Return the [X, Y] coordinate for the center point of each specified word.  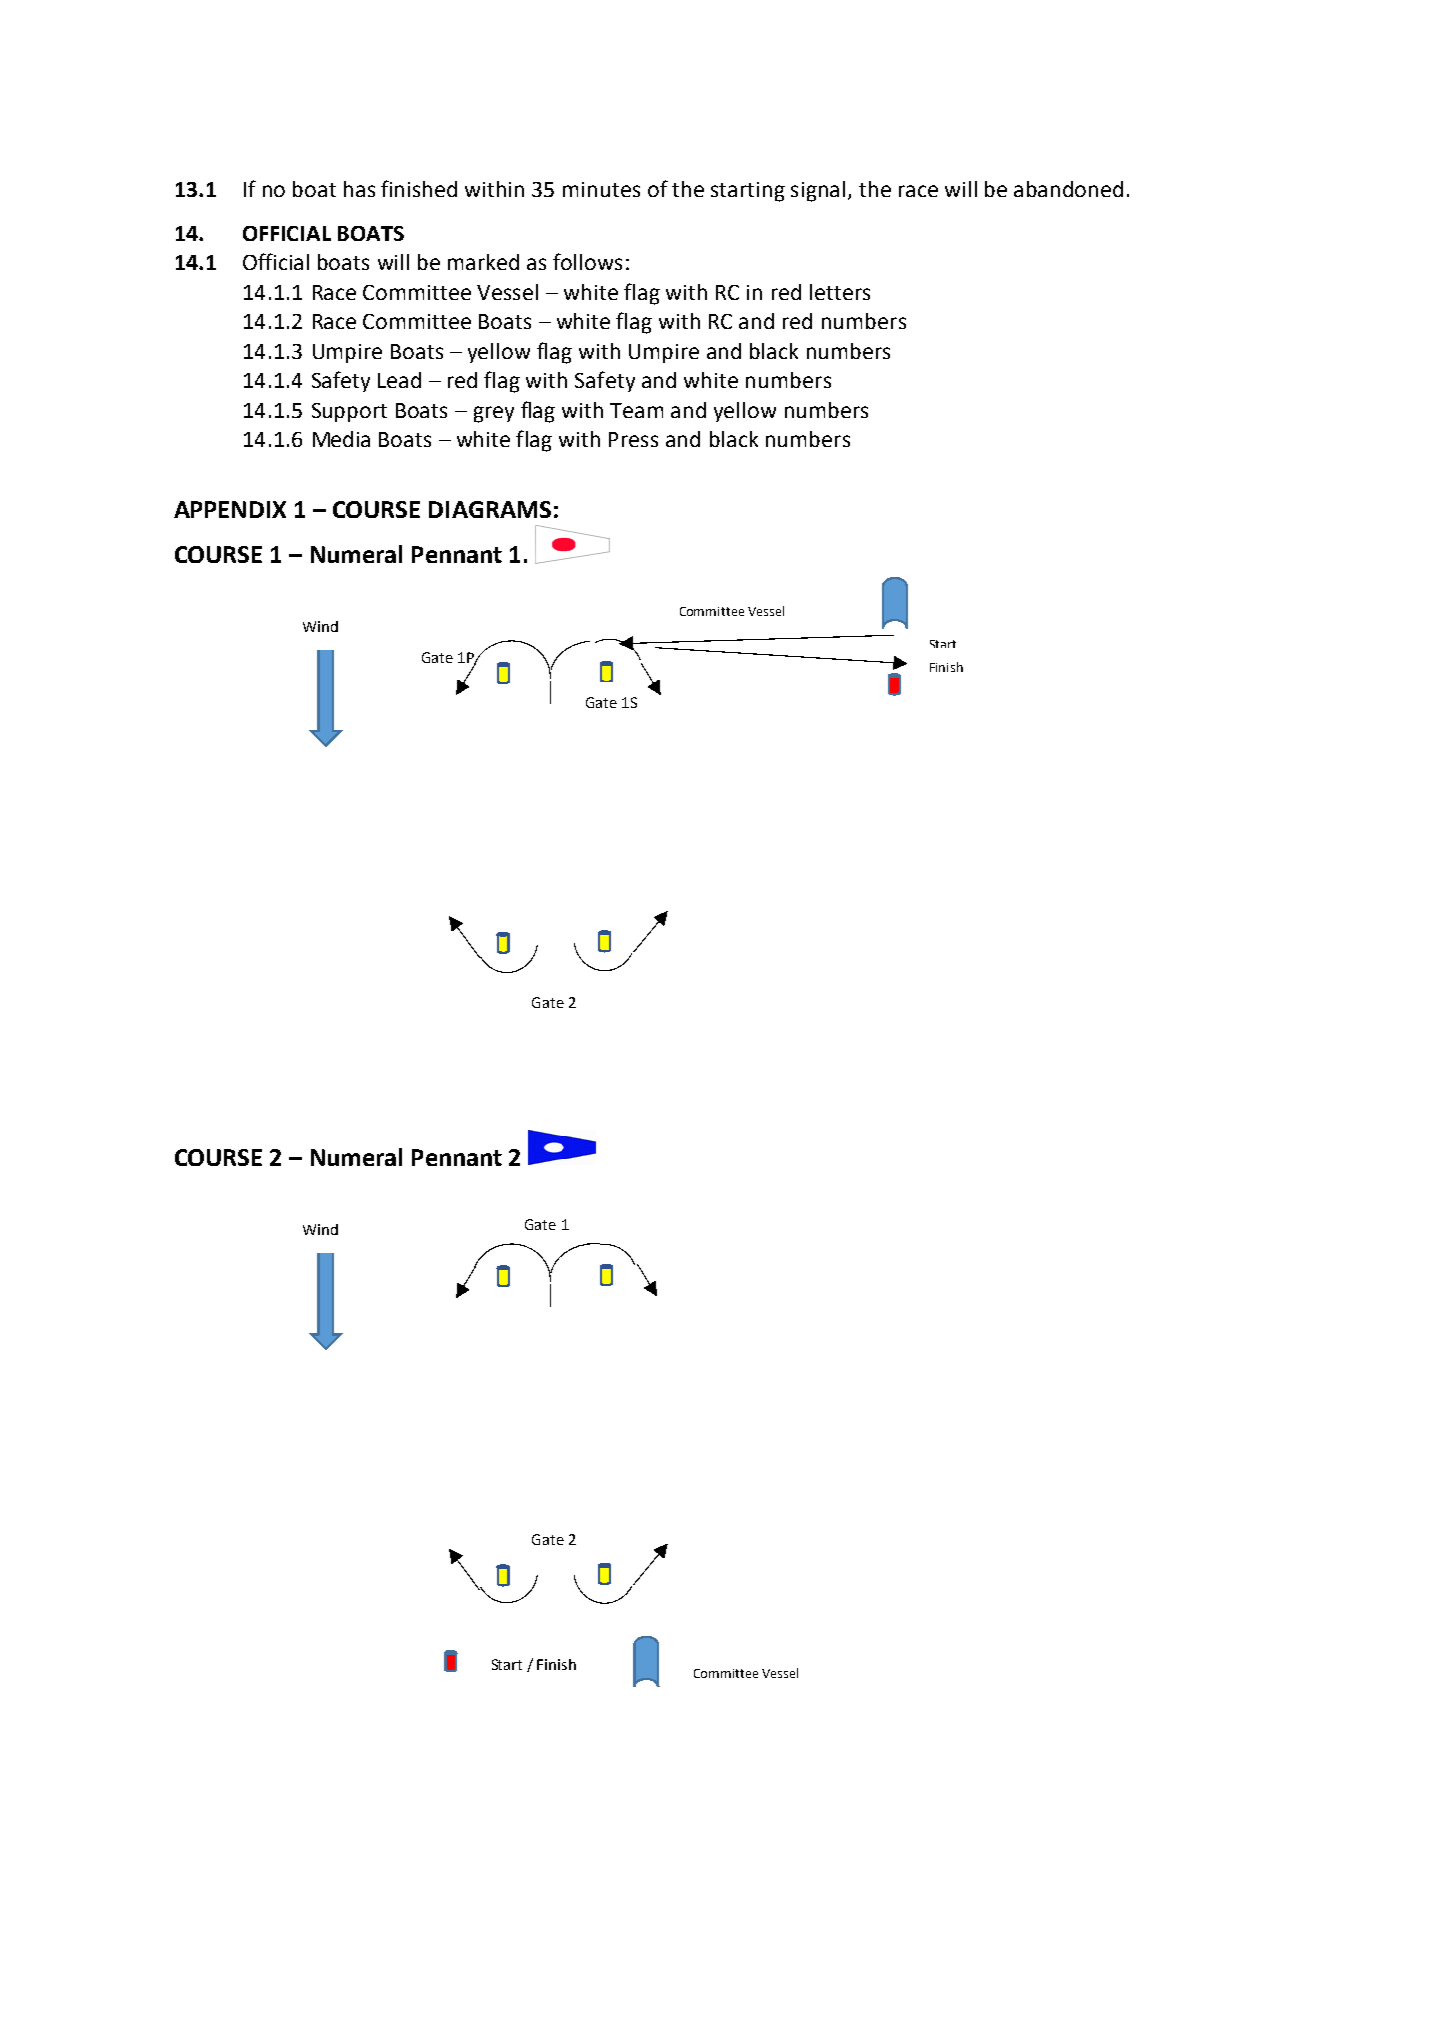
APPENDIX [230, 509]
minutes [601, 189]
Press [633, 439]
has [359, 189]
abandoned [1068, 189]
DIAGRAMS [490, 509]
